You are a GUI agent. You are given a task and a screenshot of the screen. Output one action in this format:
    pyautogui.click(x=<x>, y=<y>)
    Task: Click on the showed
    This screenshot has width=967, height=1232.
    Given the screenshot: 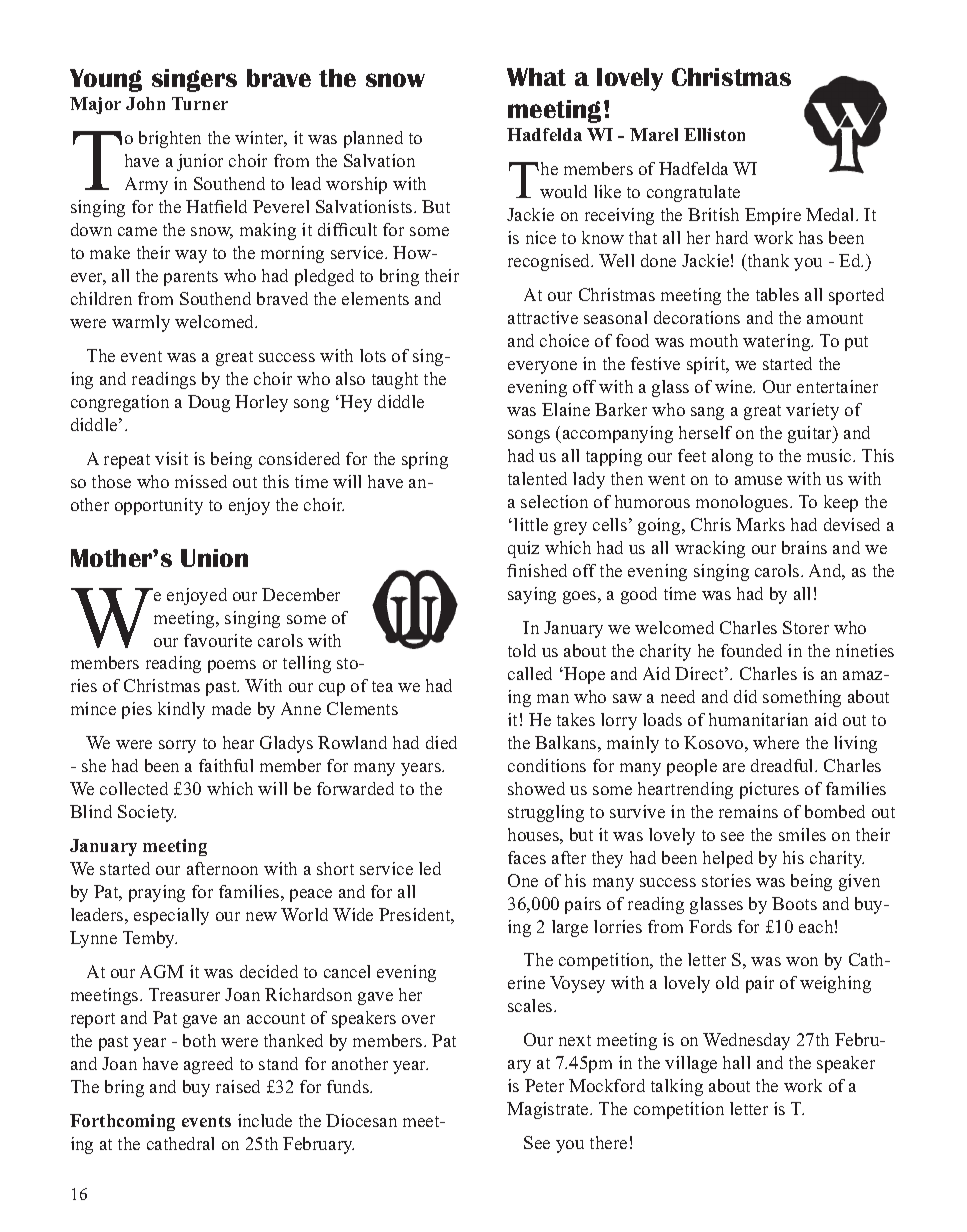 What is the action you would take?
    pyautogui.click(x=536, y=788)
